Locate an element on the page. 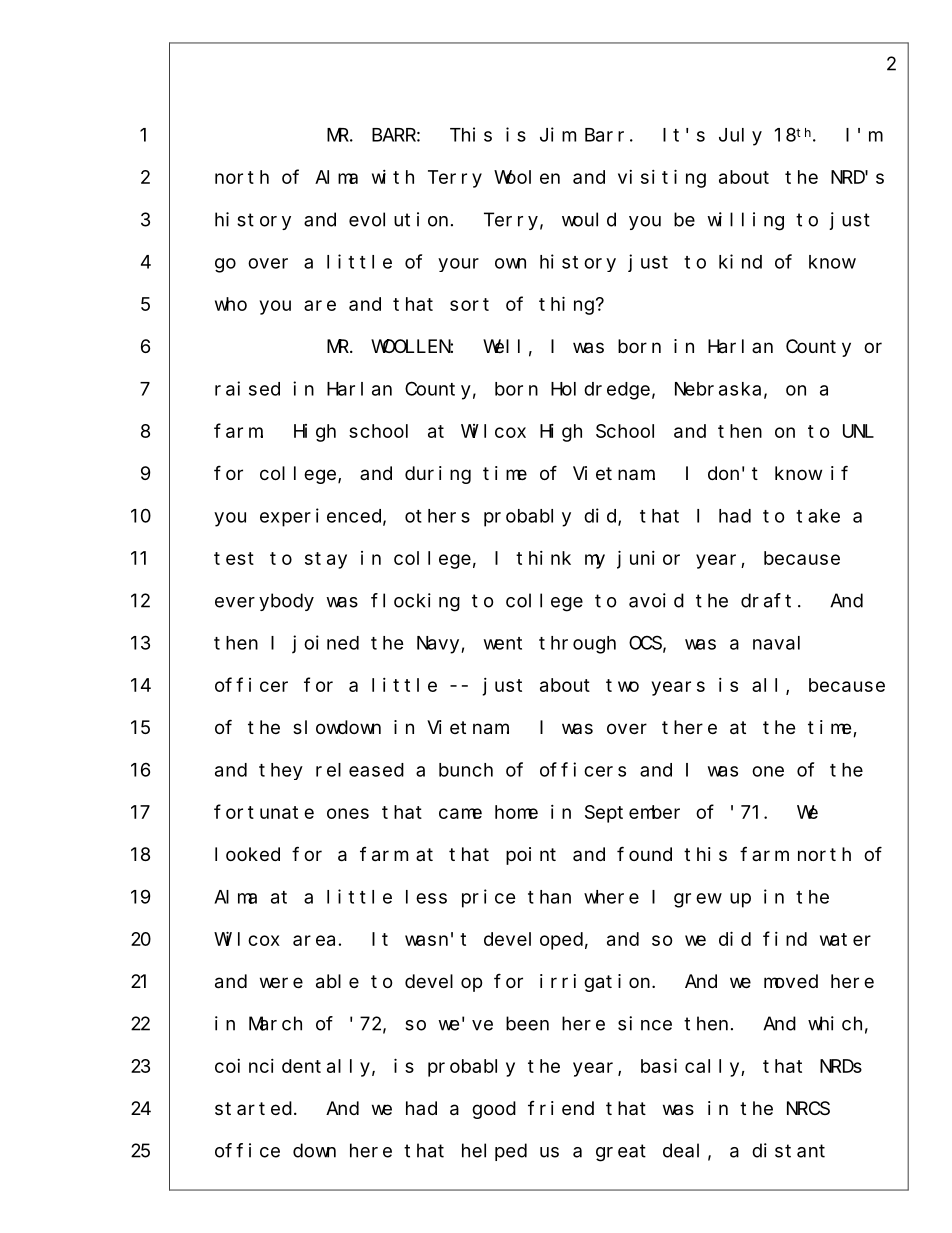 Image resolution: width=952 pixels, height=1233 pixels. avoid is located at coordinates (656, 600).
